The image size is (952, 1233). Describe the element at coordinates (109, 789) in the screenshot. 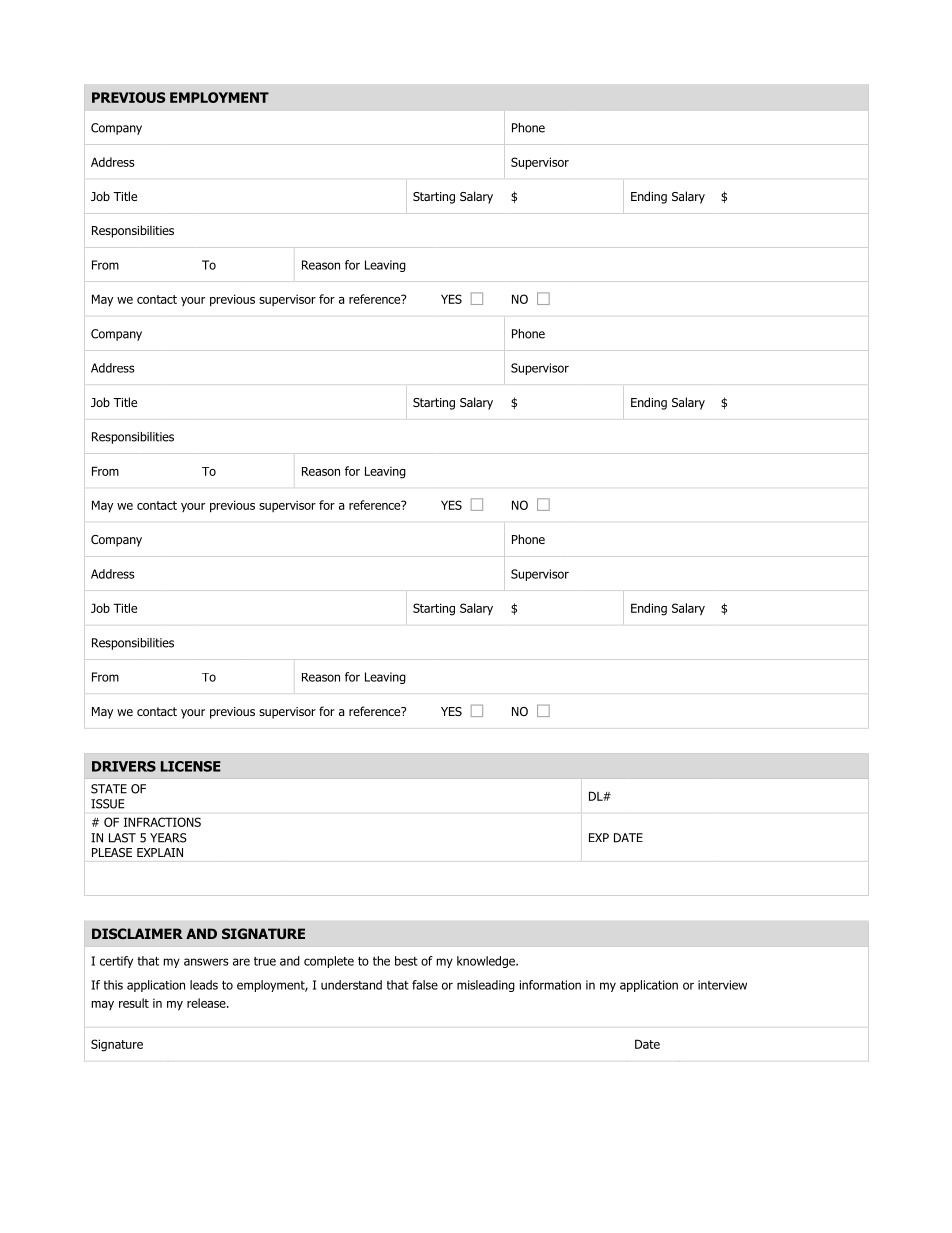

I see `STATE` at that location.
